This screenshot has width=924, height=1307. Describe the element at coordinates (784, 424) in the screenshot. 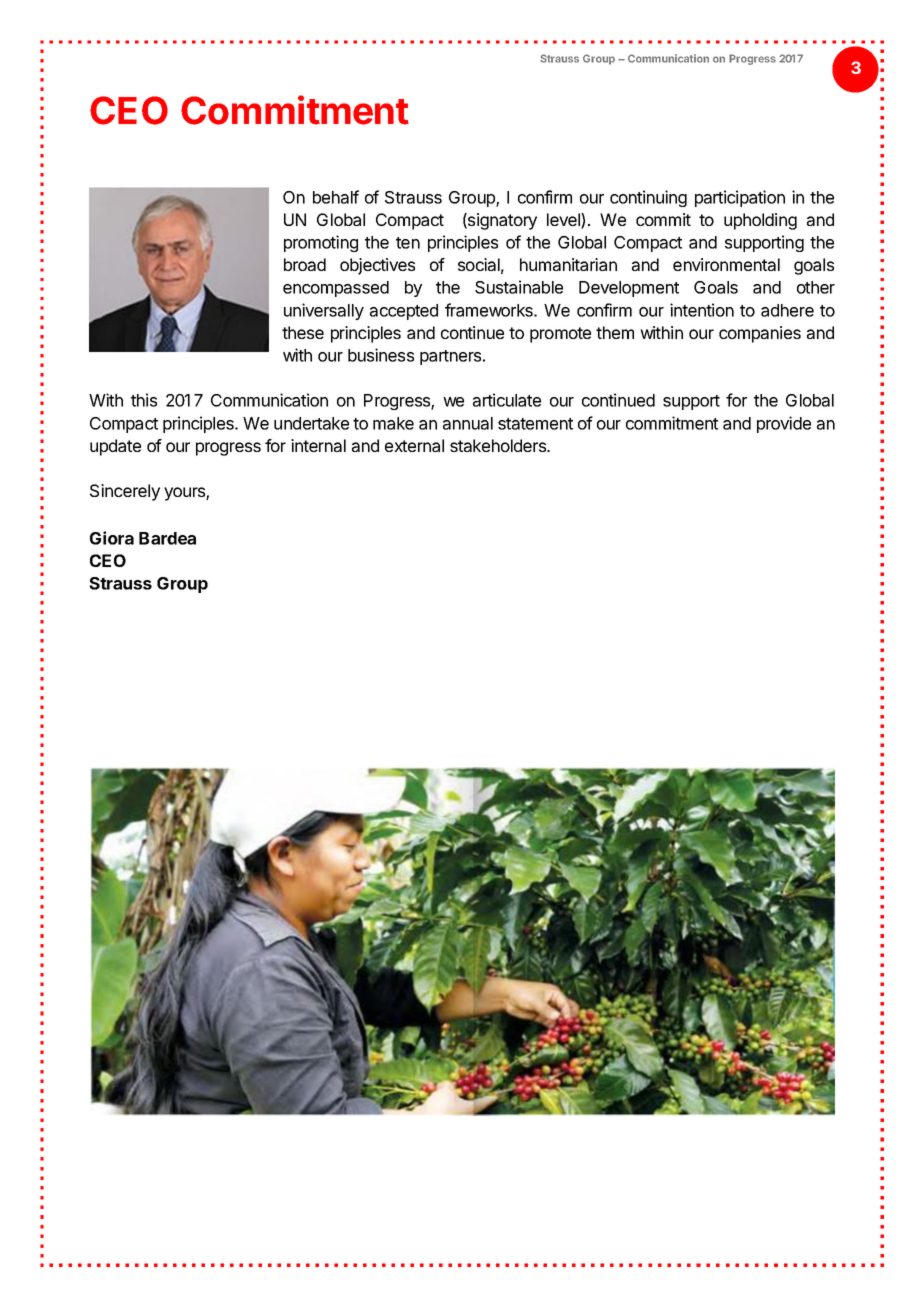

I see `provide` at that location.
